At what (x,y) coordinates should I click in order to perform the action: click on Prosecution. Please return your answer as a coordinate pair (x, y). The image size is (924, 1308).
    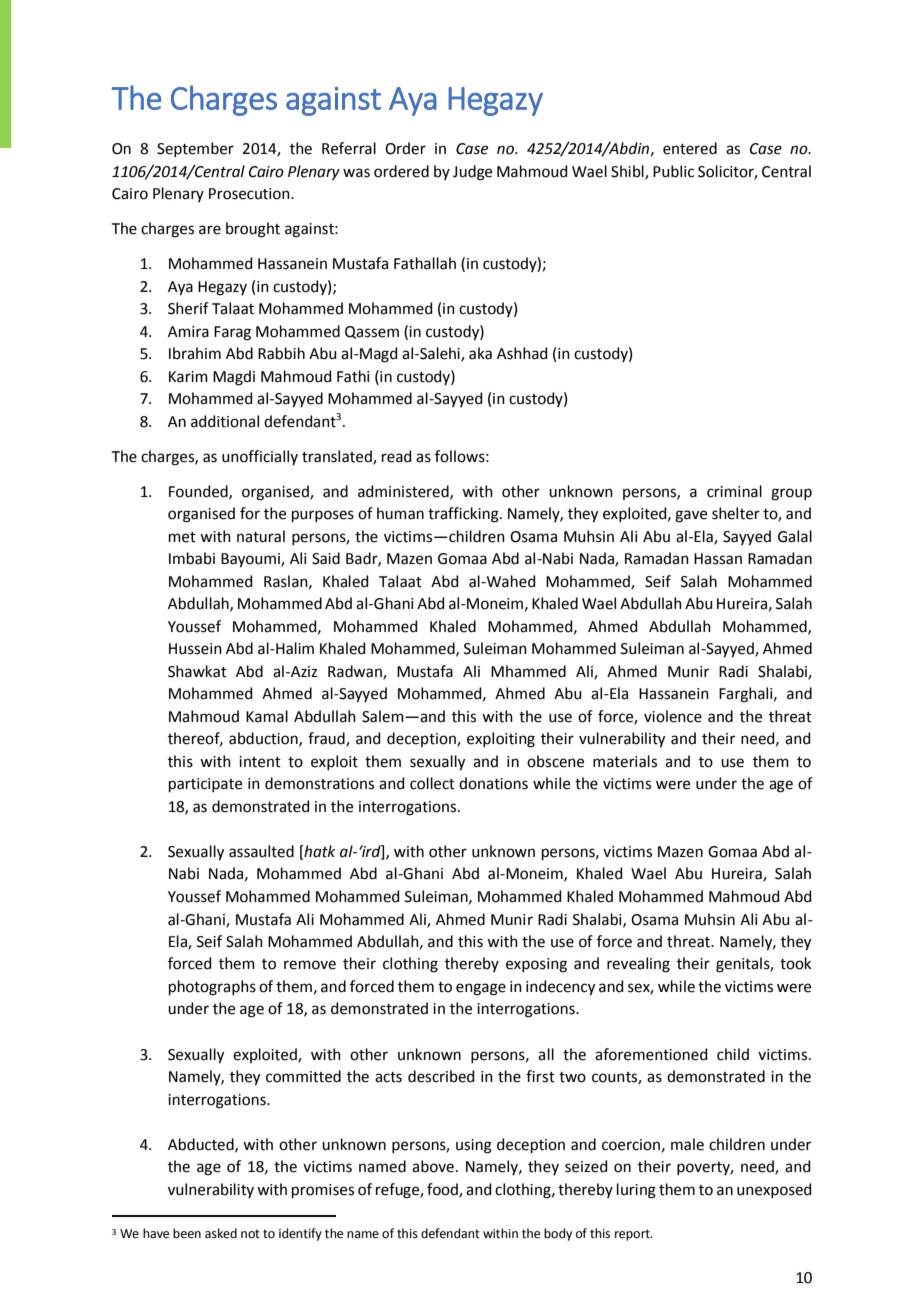
    Looking at the image, I should click on (250, 194).
